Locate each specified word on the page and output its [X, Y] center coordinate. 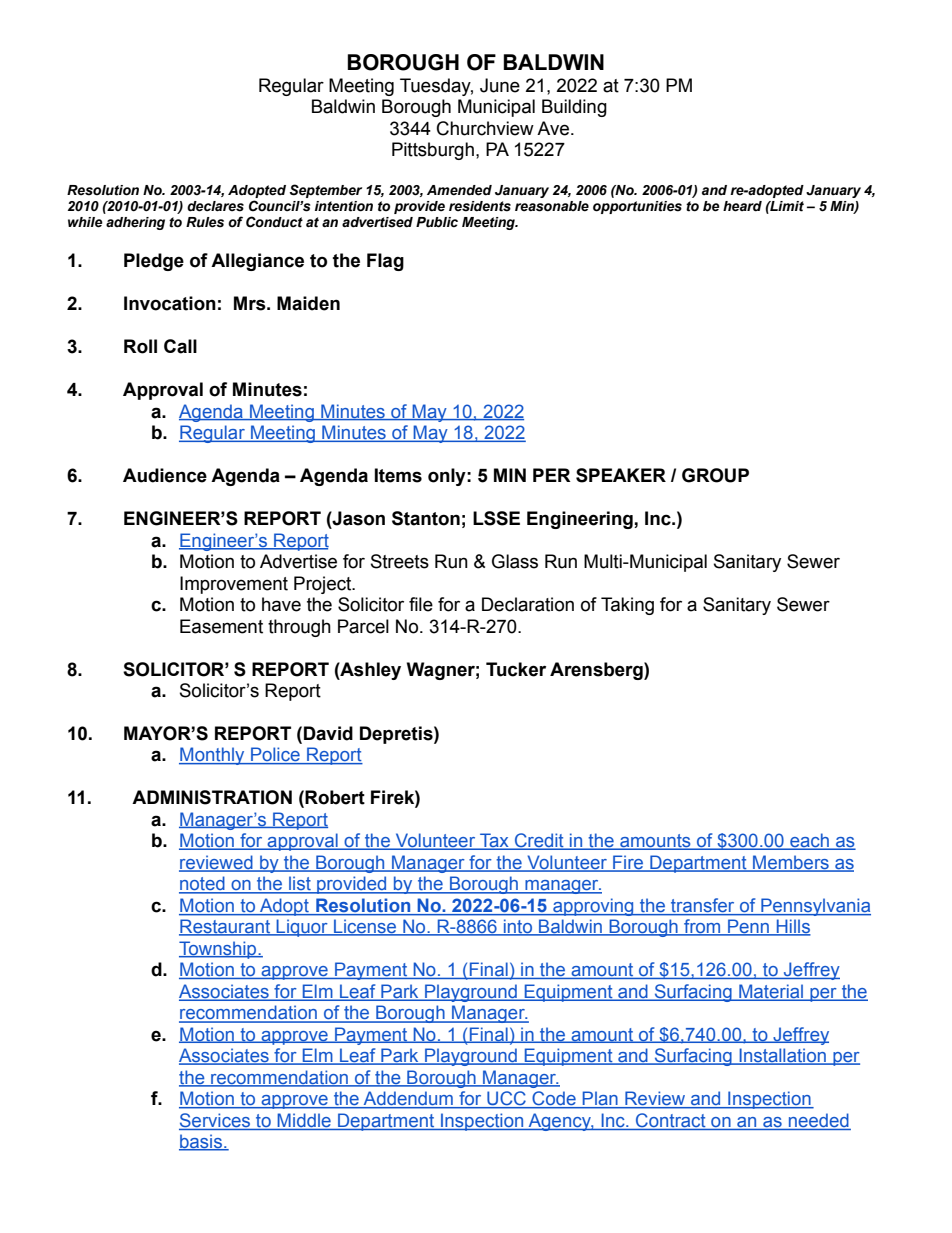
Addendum [408, 1099]
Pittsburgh [433, 151]
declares [215, 206]
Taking [627, 606]
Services [215, 1120]
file [421, 604]
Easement [221, 626]
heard [742, 206]
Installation [782, 1056]
